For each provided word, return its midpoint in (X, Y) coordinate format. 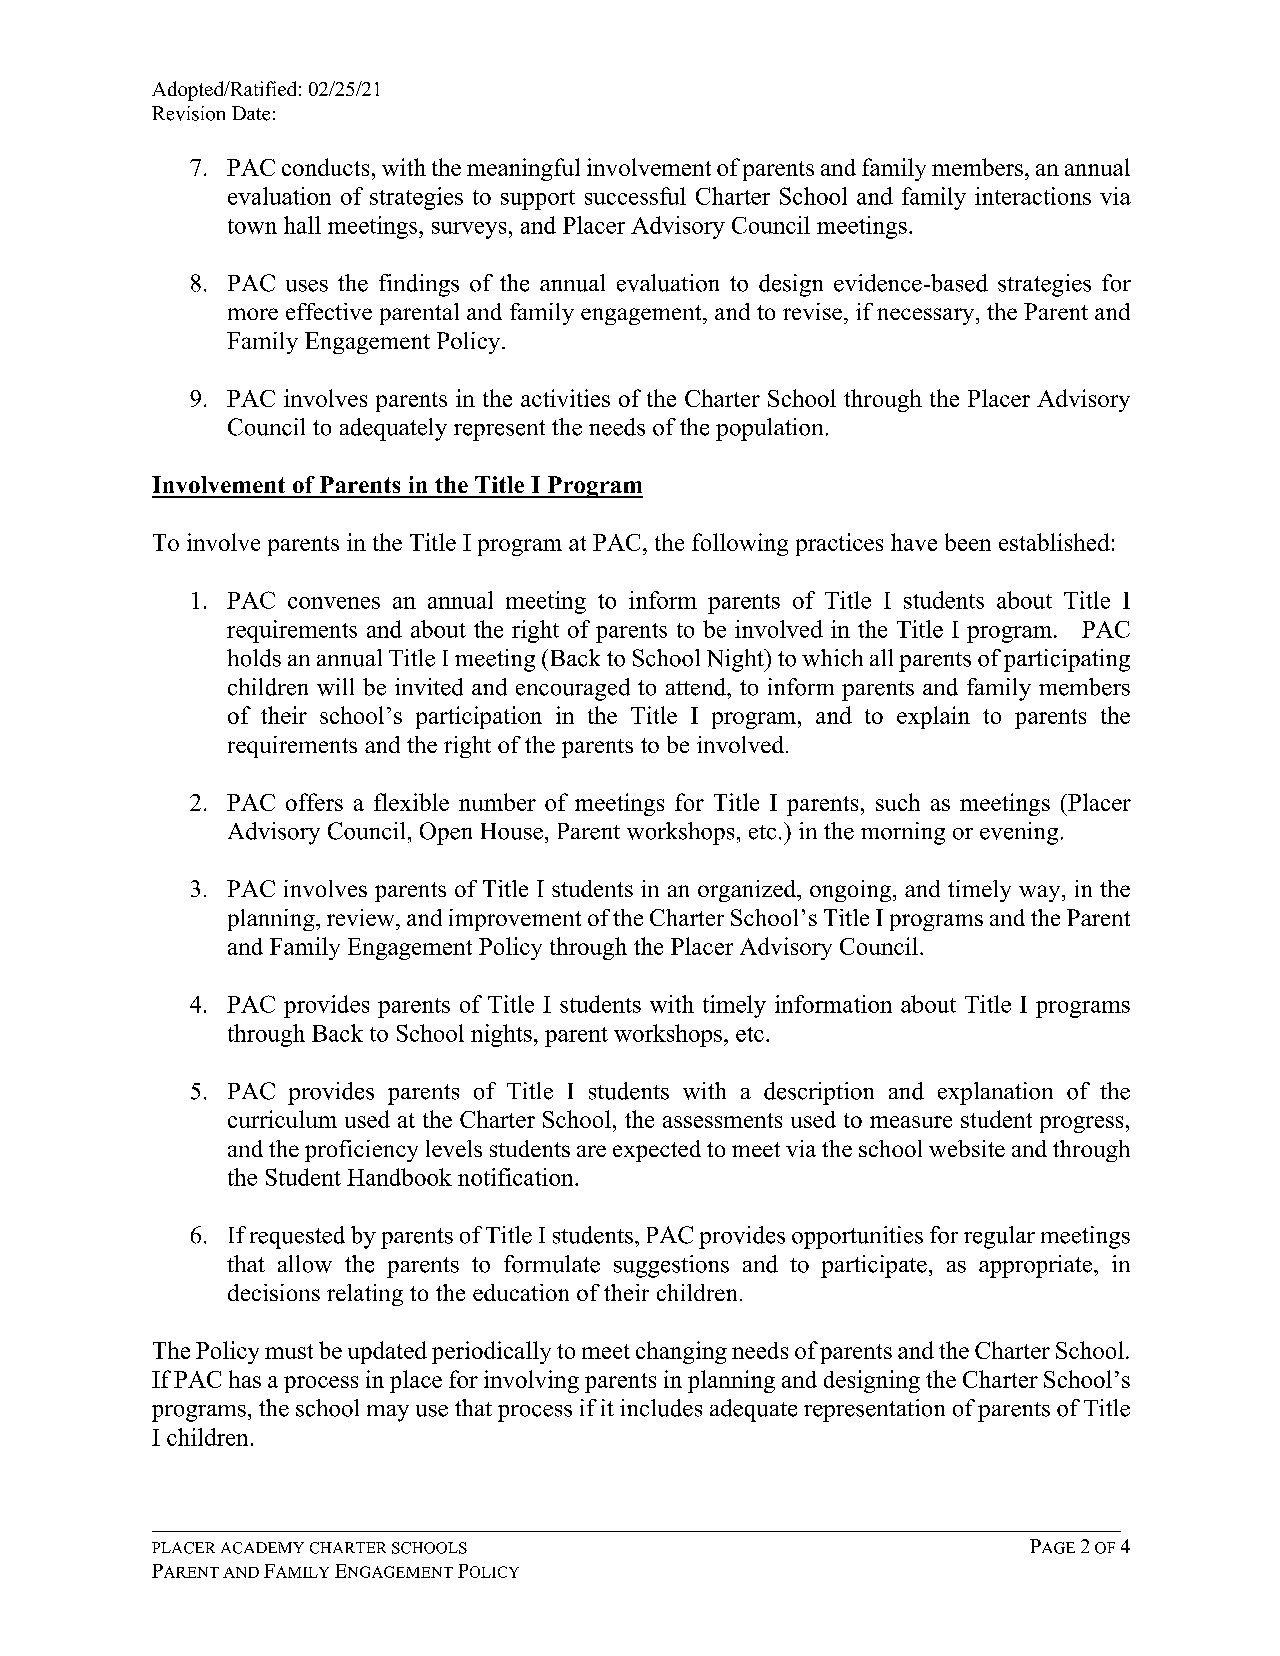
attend (697, 687)
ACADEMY (262, 1548)
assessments (722, 1120)
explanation (995, 1093)
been (968, 542)
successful (635, 196)
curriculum (282, 1119)
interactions (1033, 196)
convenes (334, 603)
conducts (325, 167)
